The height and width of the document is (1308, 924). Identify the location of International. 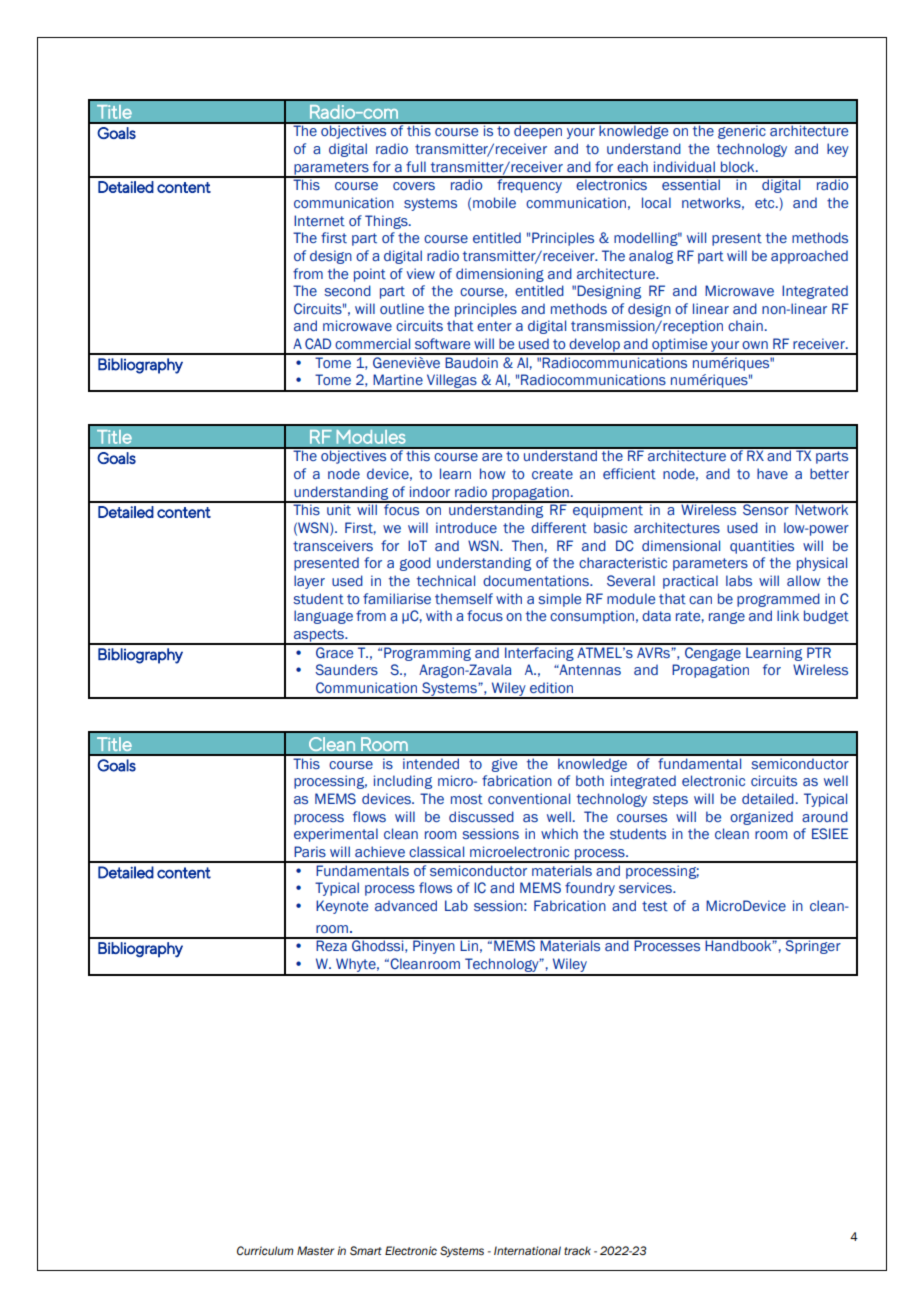
(527, 1250).
